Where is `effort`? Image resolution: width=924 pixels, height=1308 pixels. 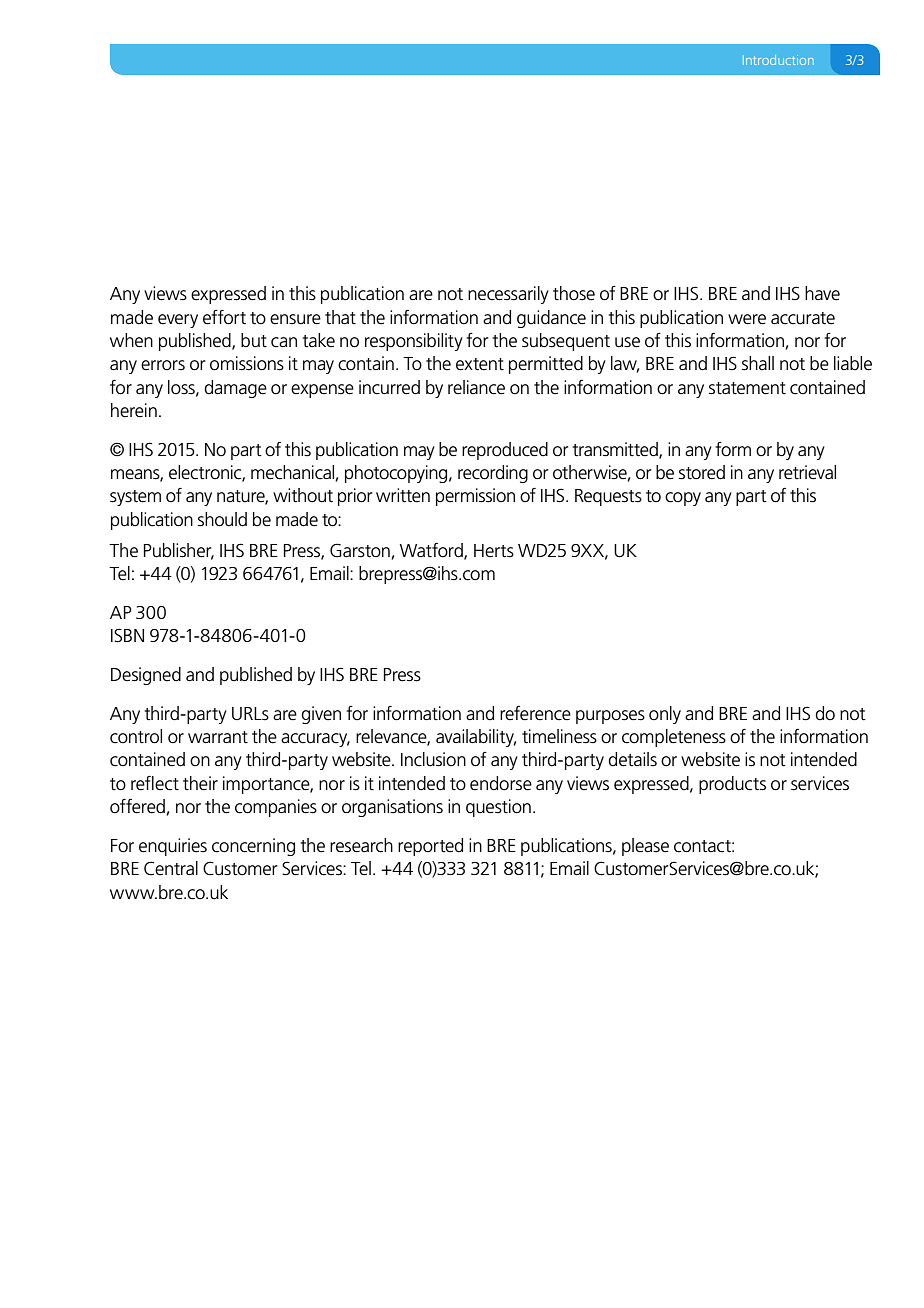
effort is located at coordinates (224, 317).
